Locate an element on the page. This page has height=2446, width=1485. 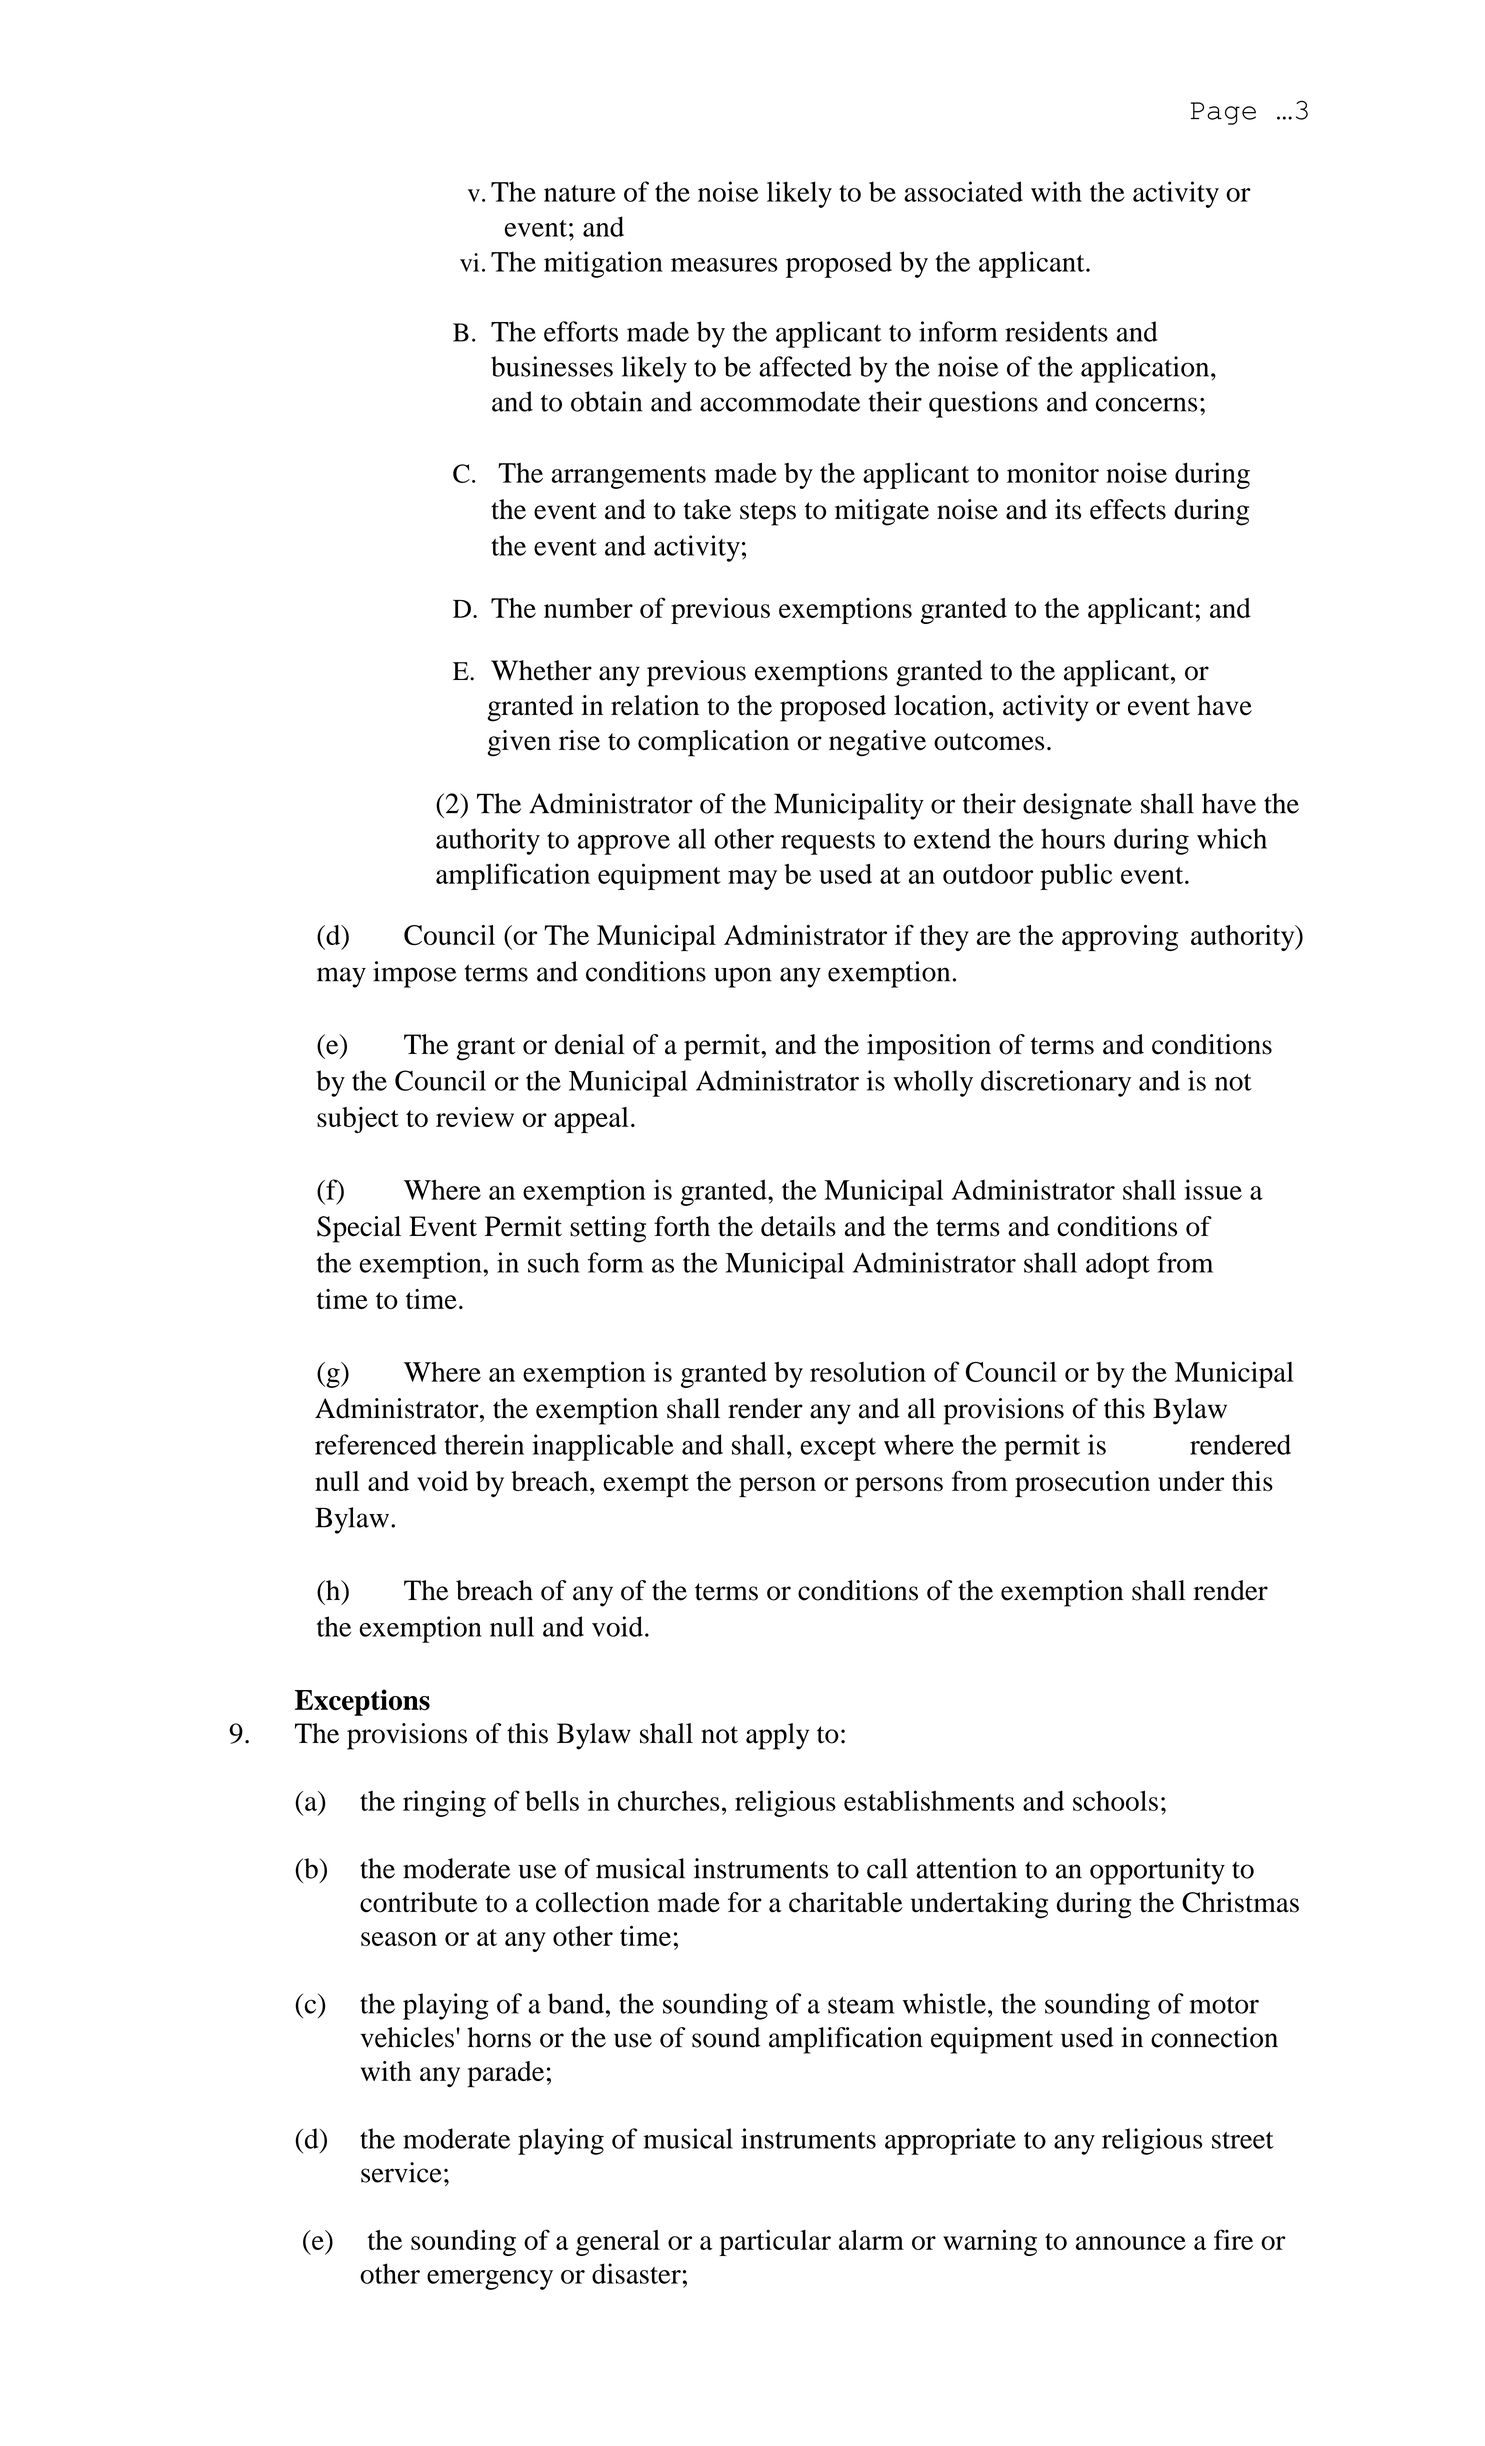
details is located at coordinates (798, 1226).
